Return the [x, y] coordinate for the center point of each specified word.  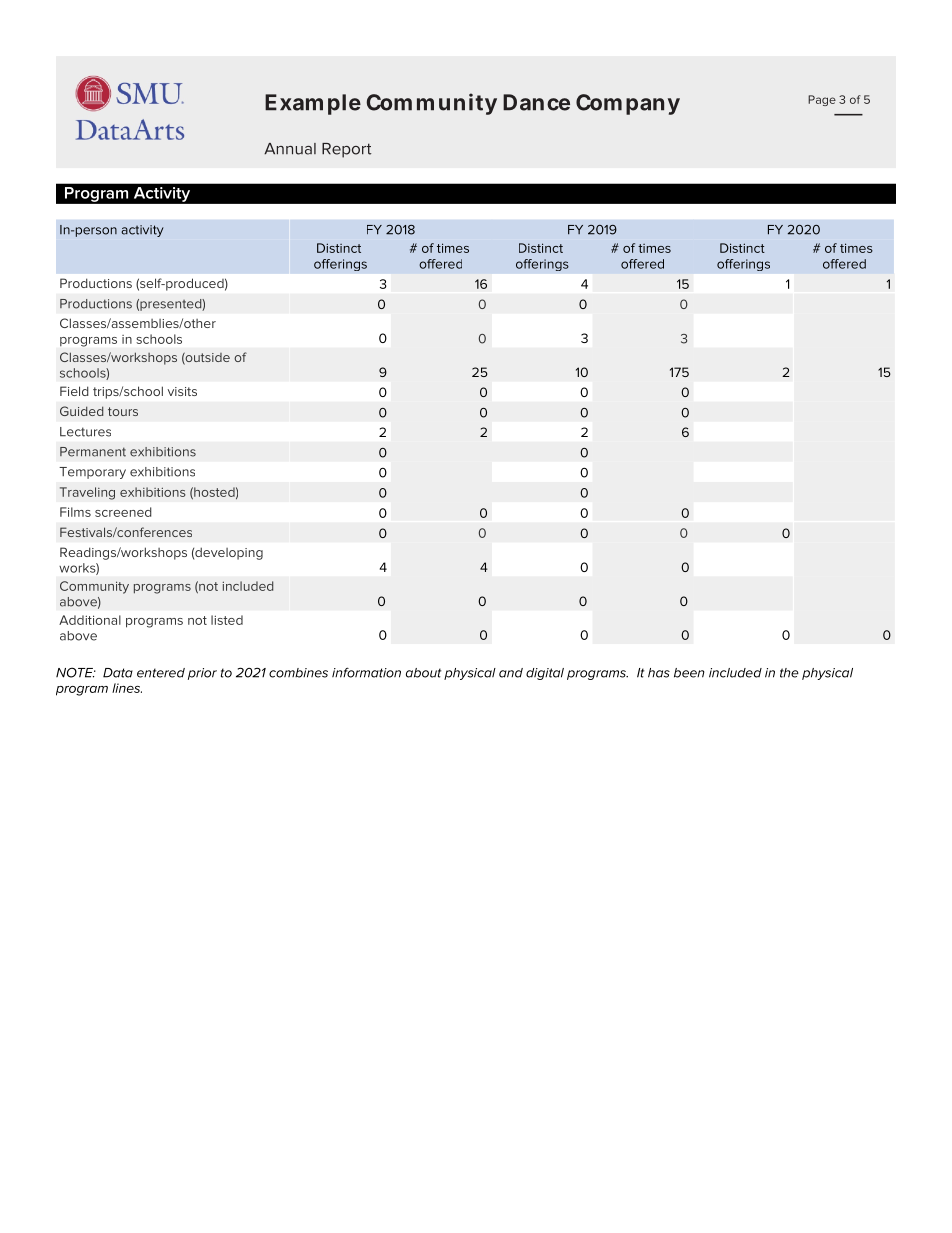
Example [313, 104]
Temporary [93, 473]
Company [628, 104]
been [689, 673]
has [659, 673]
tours [123, 411]
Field [74, 391]
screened [123, 512]
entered [161, 673]
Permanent [93, 452]
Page [822, 100]
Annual [290, 149]
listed [227, 620]
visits [182, 391]
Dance [536, 102]
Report [347, 150]
